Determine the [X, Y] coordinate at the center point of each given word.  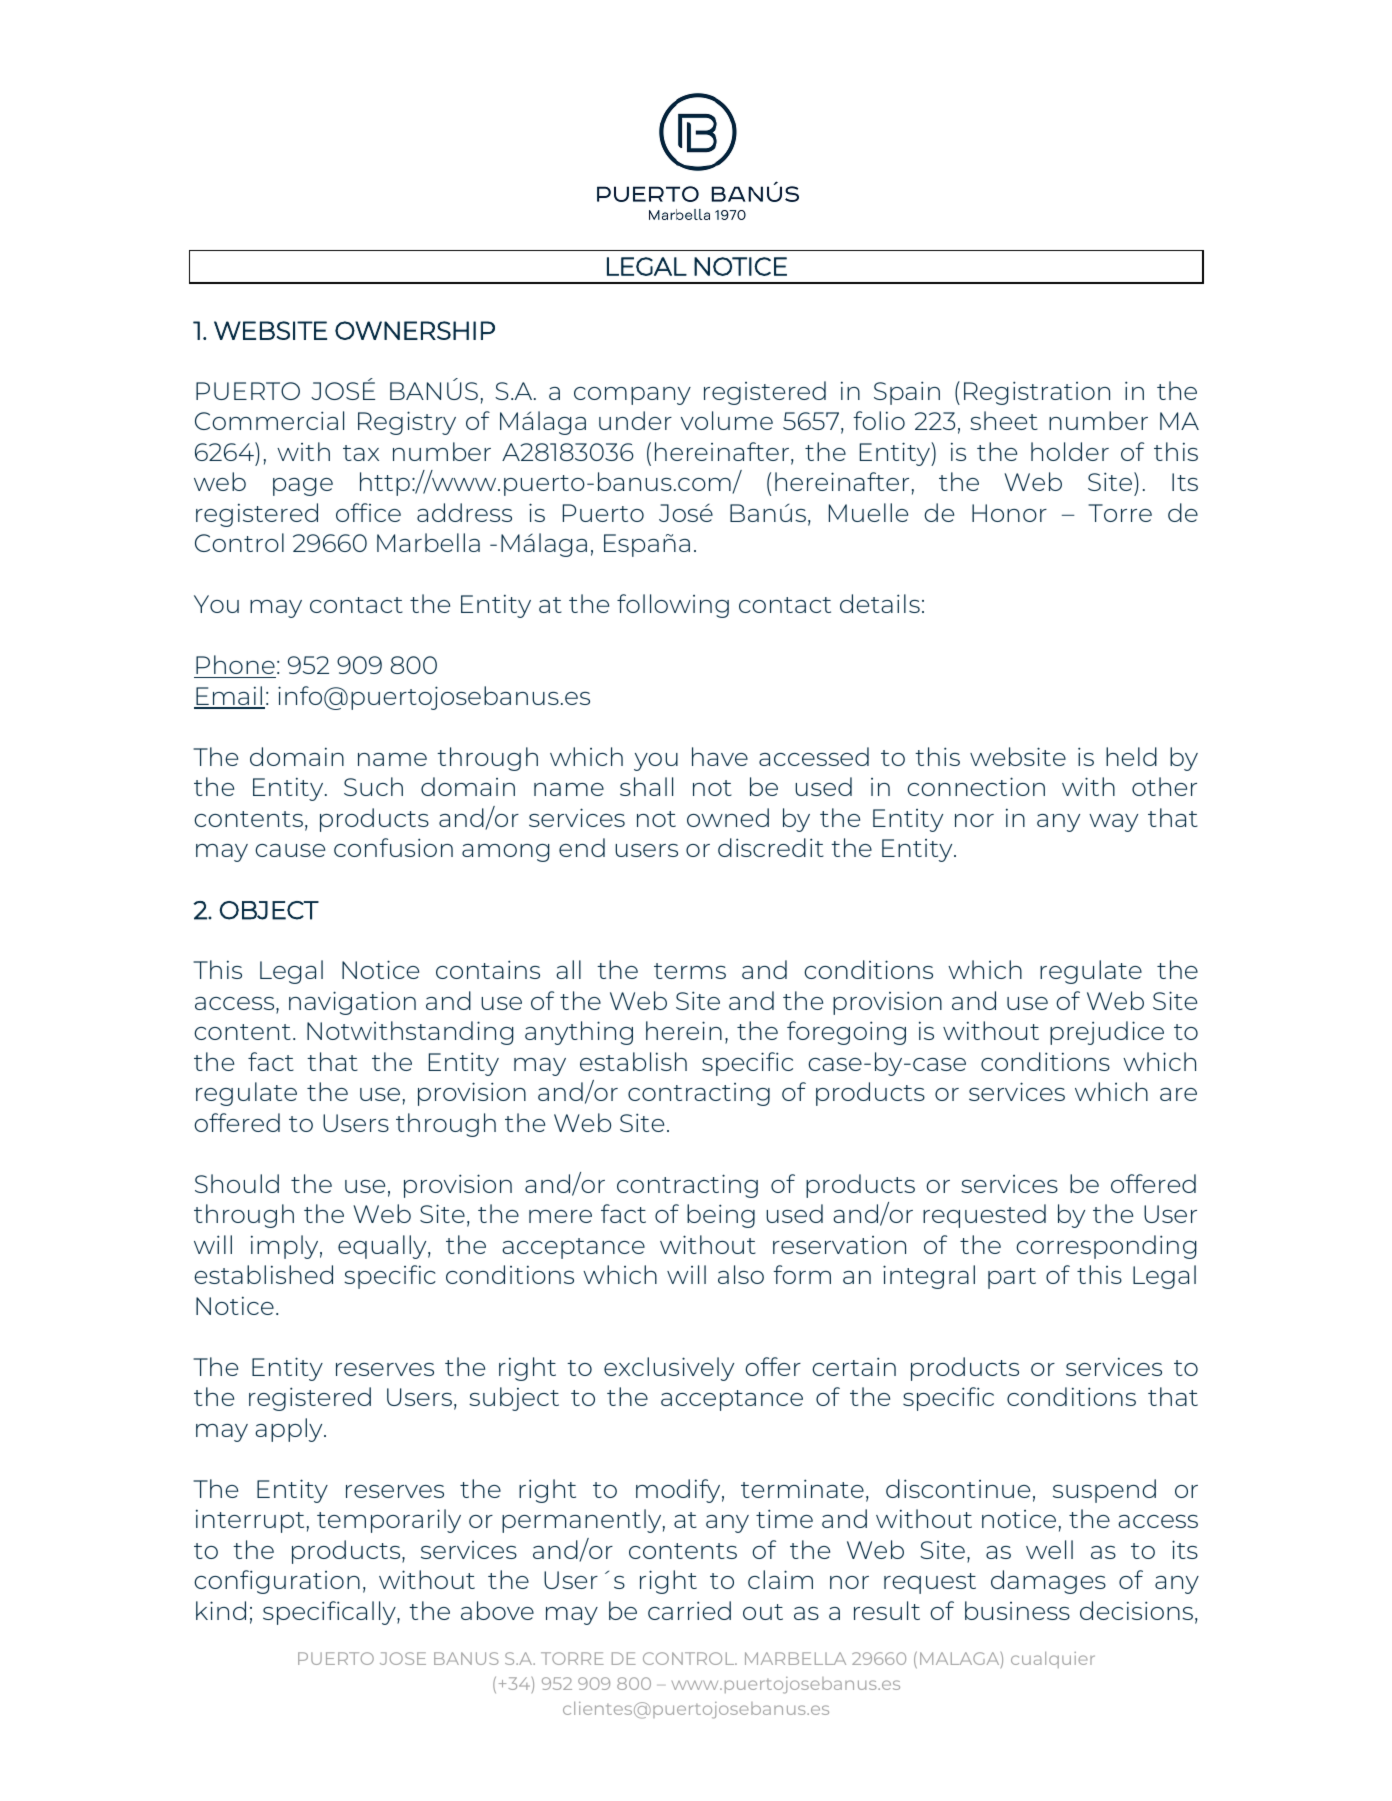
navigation [352, 1003]
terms [690, 971]
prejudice [1107, 1033]
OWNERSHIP [415, 330]
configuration [277, 1582]
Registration [1037, 393]
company [632, 396]
